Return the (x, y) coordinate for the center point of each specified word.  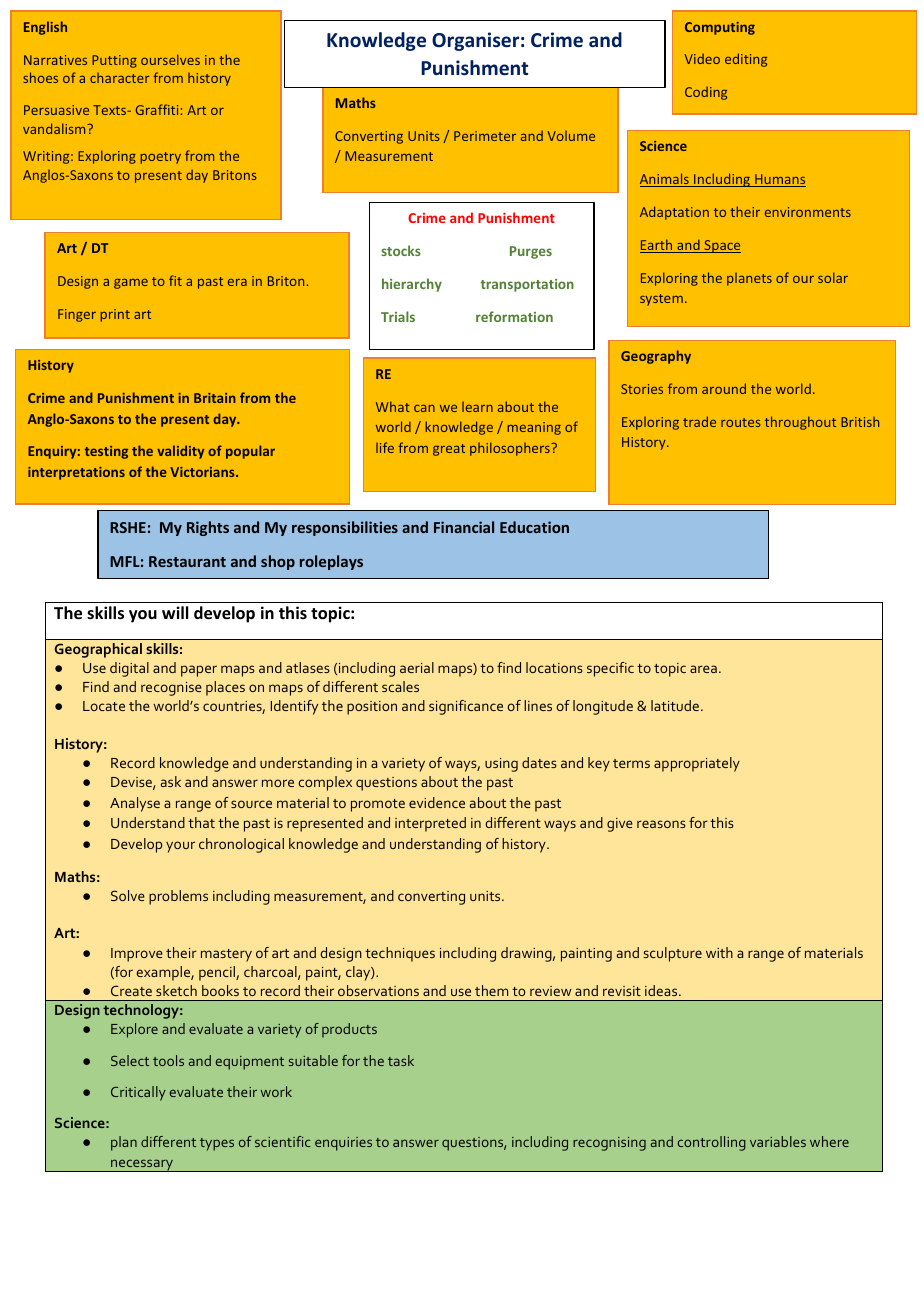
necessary (142, 1165)
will (175, 612)
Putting (114, 61)
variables (778, 1141)
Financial (464, 527)
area (703, 669)
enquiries (343, 1144)
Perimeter (485, 136)
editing (746, 60)
